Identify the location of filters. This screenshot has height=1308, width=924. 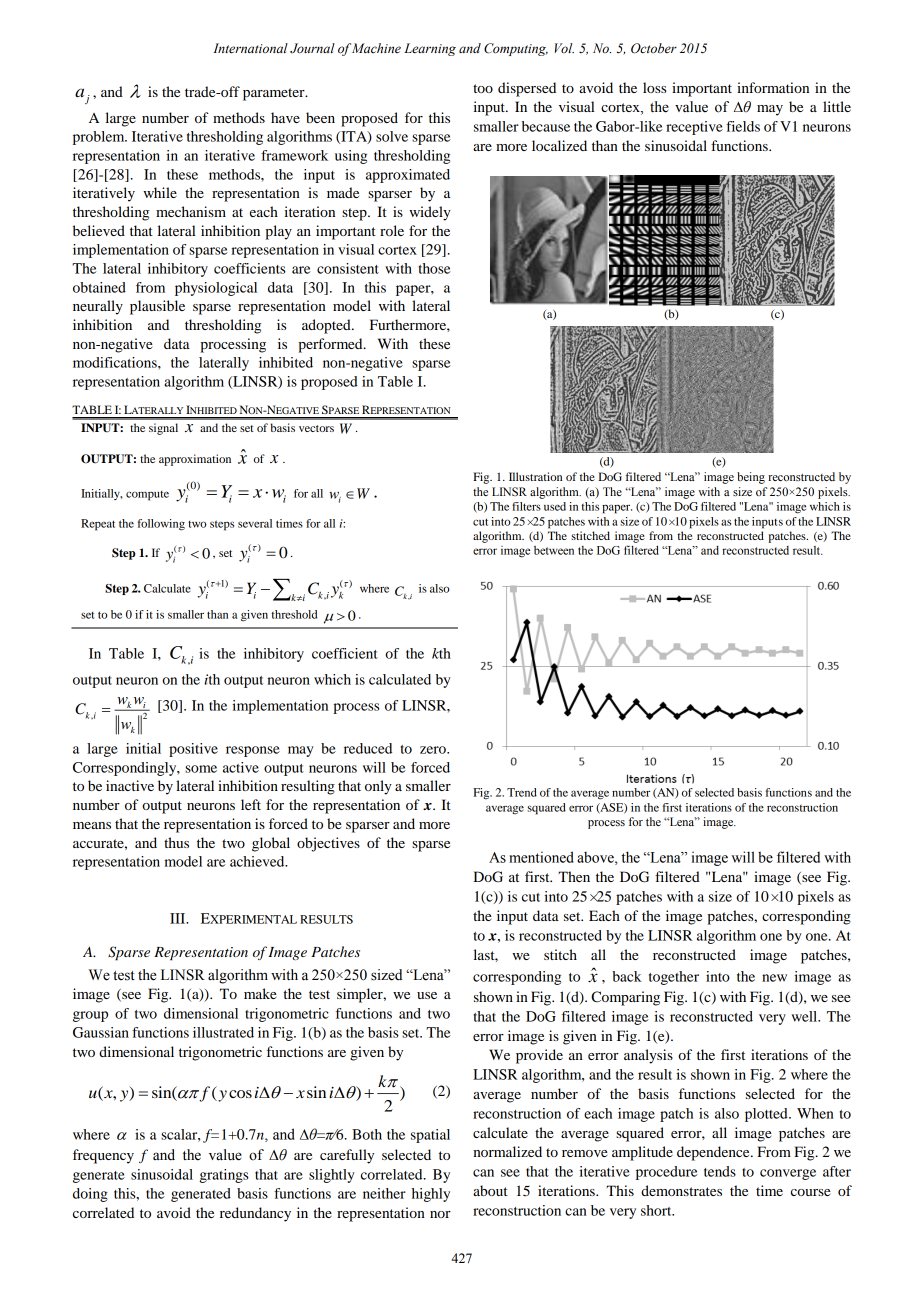
(526, 506).
